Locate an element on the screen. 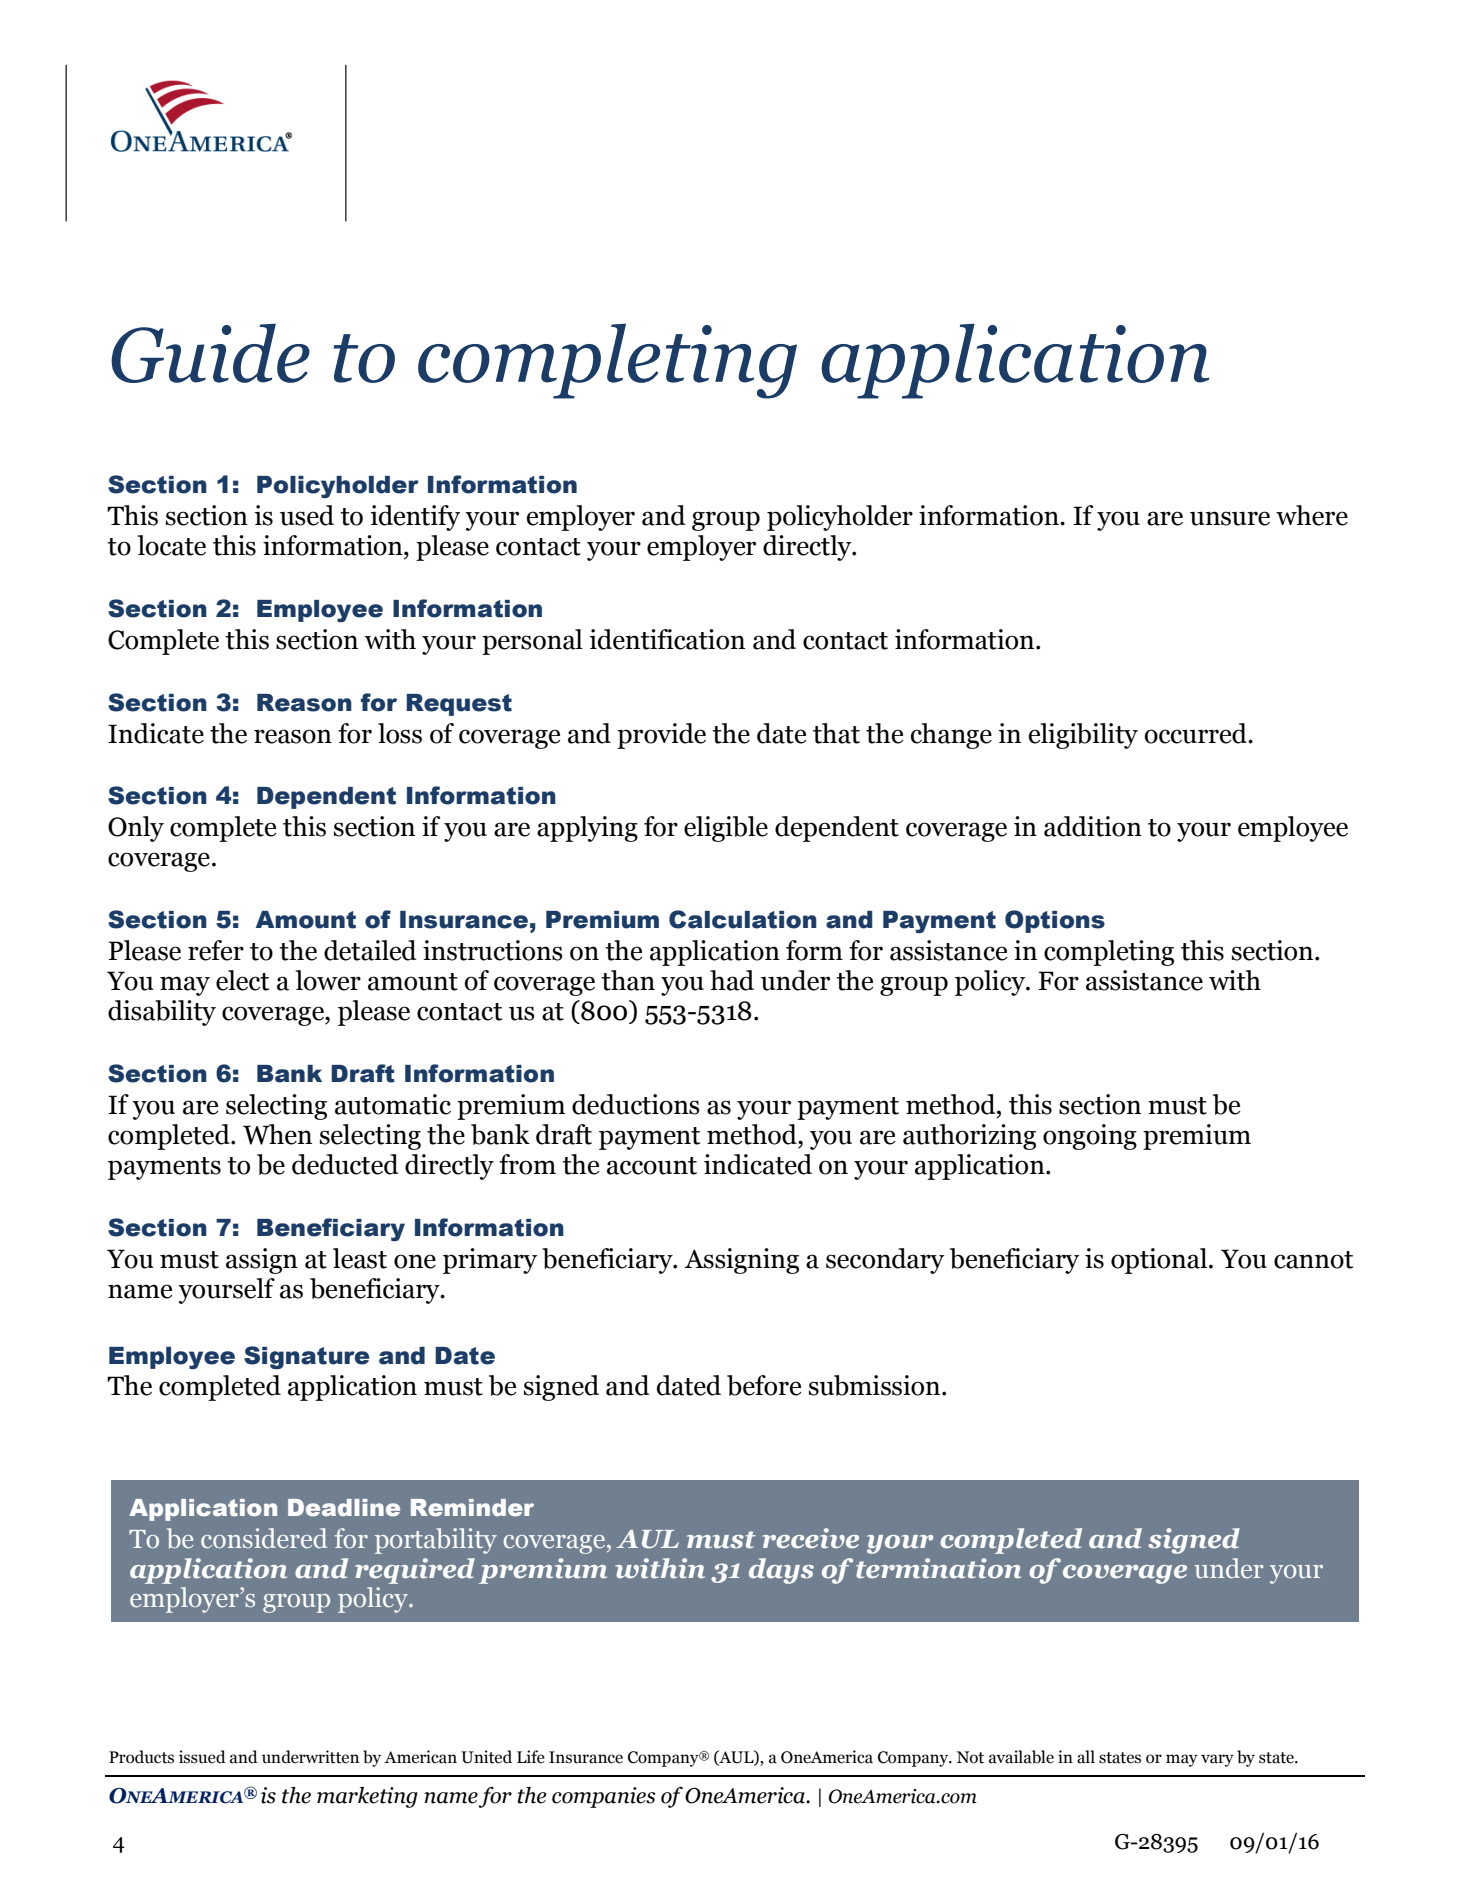  companies is located at coordinates (604, 1797).
